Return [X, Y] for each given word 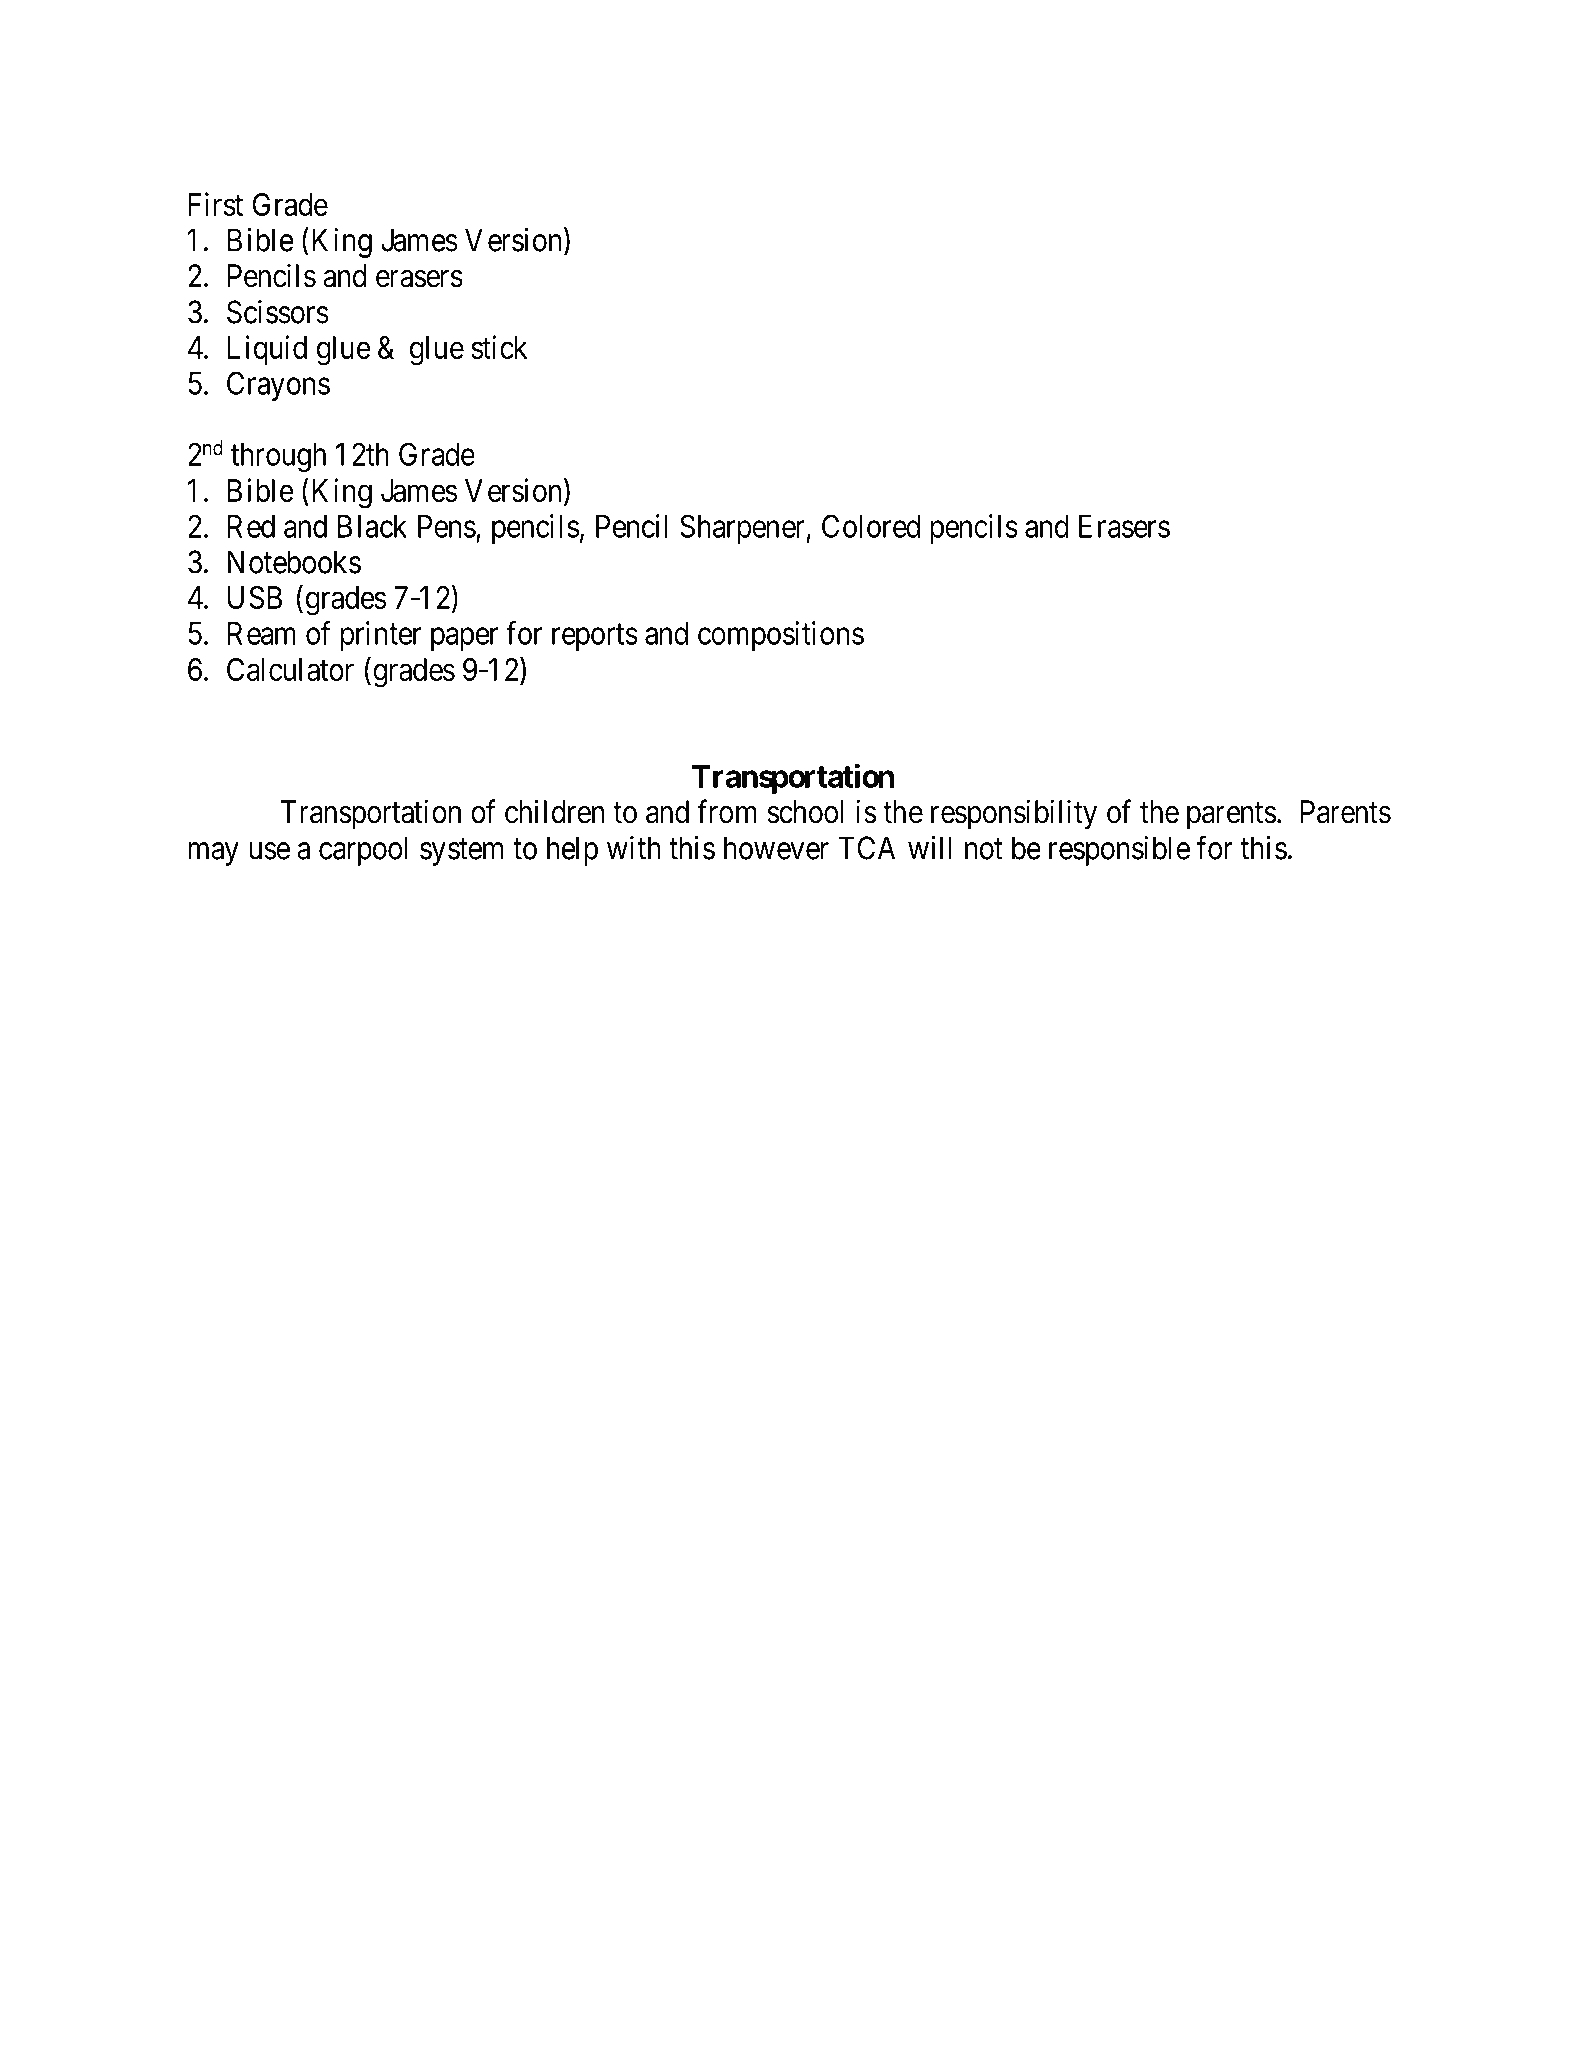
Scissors [278, 312]
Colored [871, 526]
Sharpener [743, 529]
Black [372, 526]
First [216, 204]
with [634, 848]
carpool [363, 851]
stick [499, 347]
